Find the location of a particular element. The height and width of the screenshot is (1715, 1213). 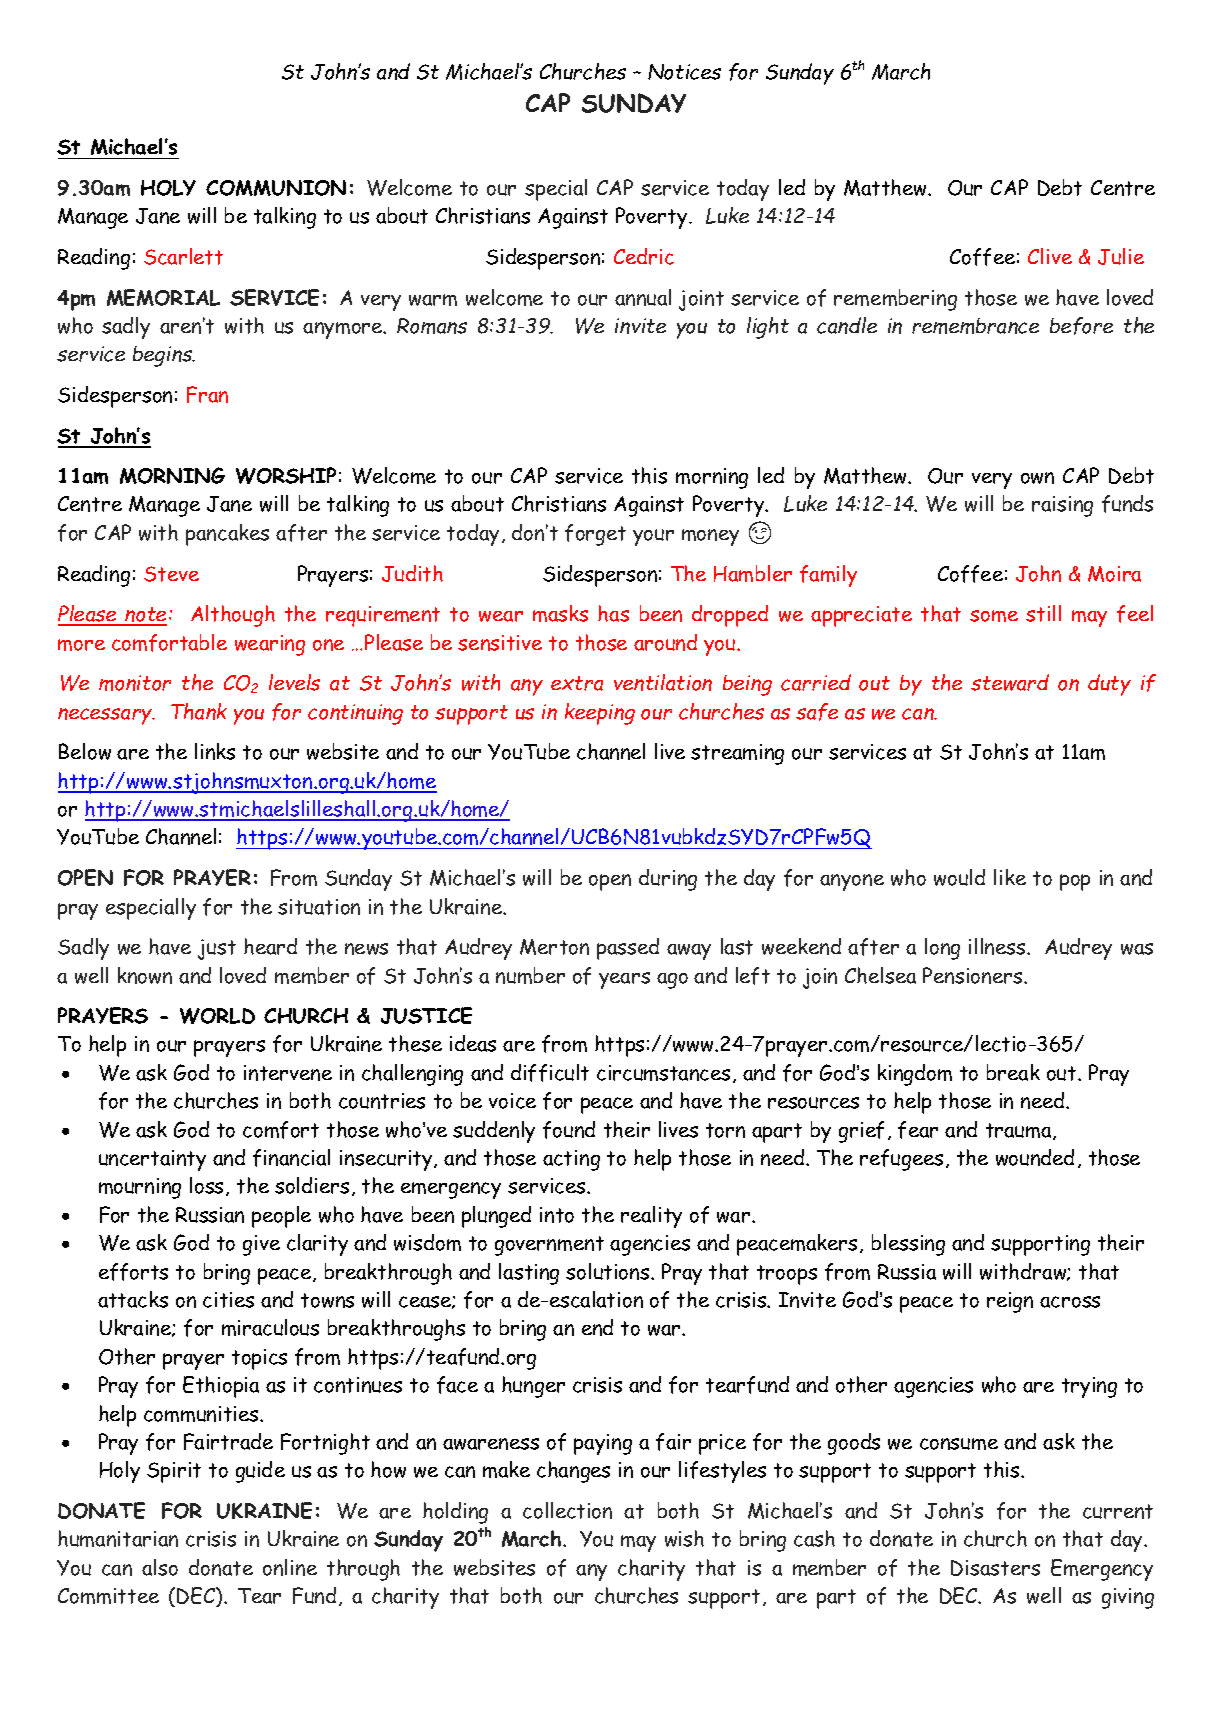

has is located at coordinates (613, 613).
